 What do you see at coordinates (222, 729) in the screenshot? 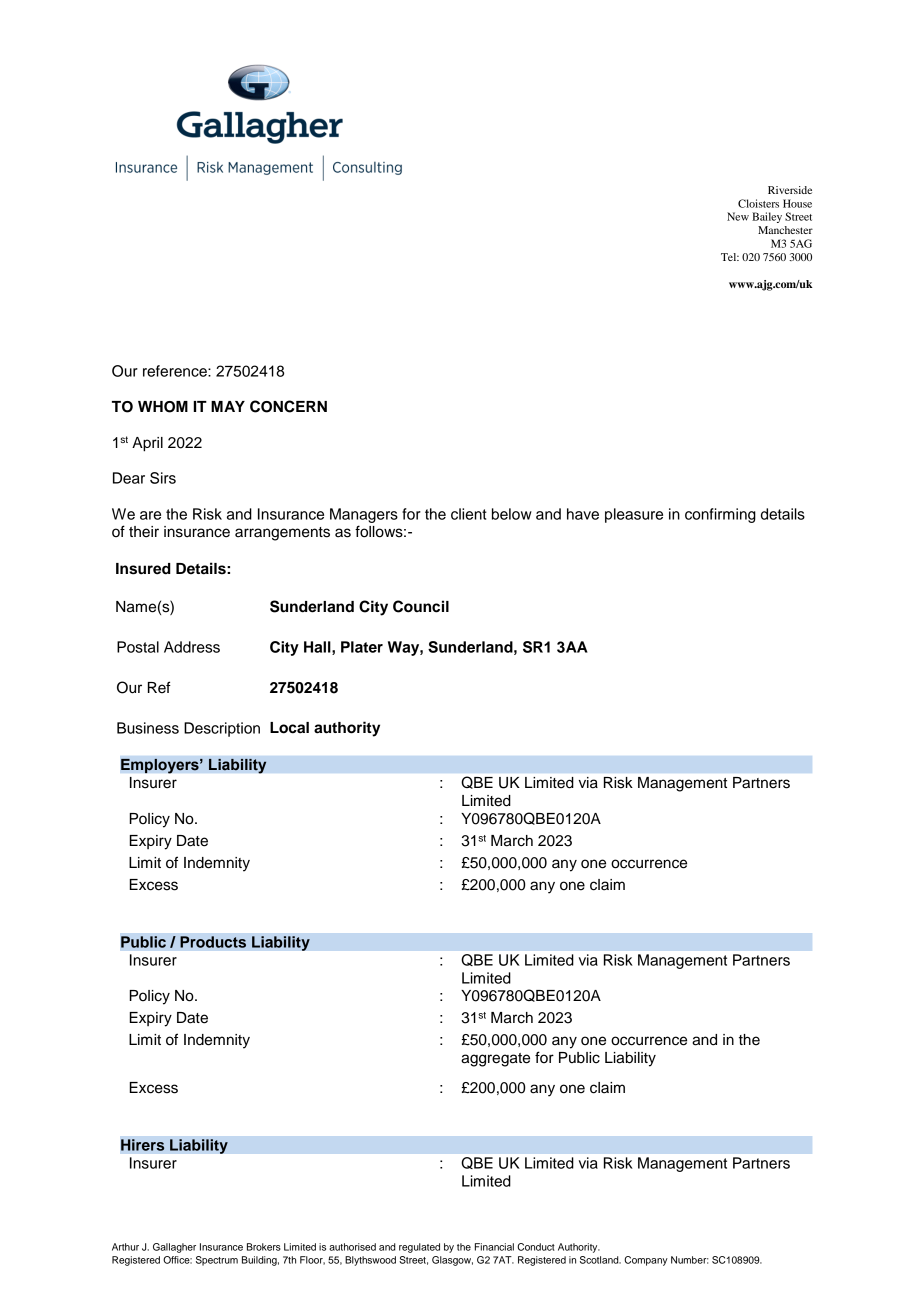
I see `Description` at bounding box center [222, 729].
